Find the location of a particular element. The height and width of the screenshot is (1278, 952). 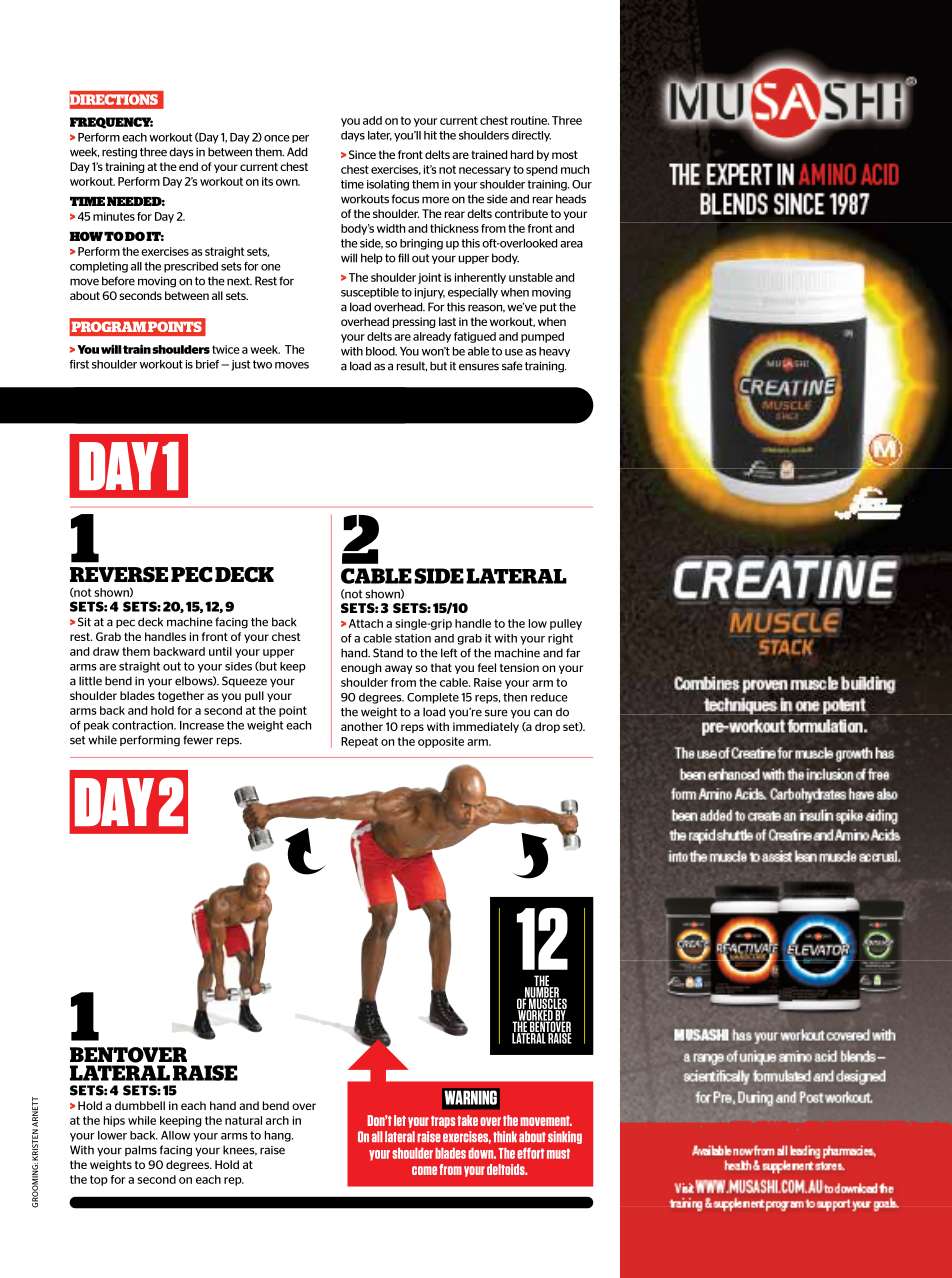

REVERSE is located at coordinates (119, 575).
